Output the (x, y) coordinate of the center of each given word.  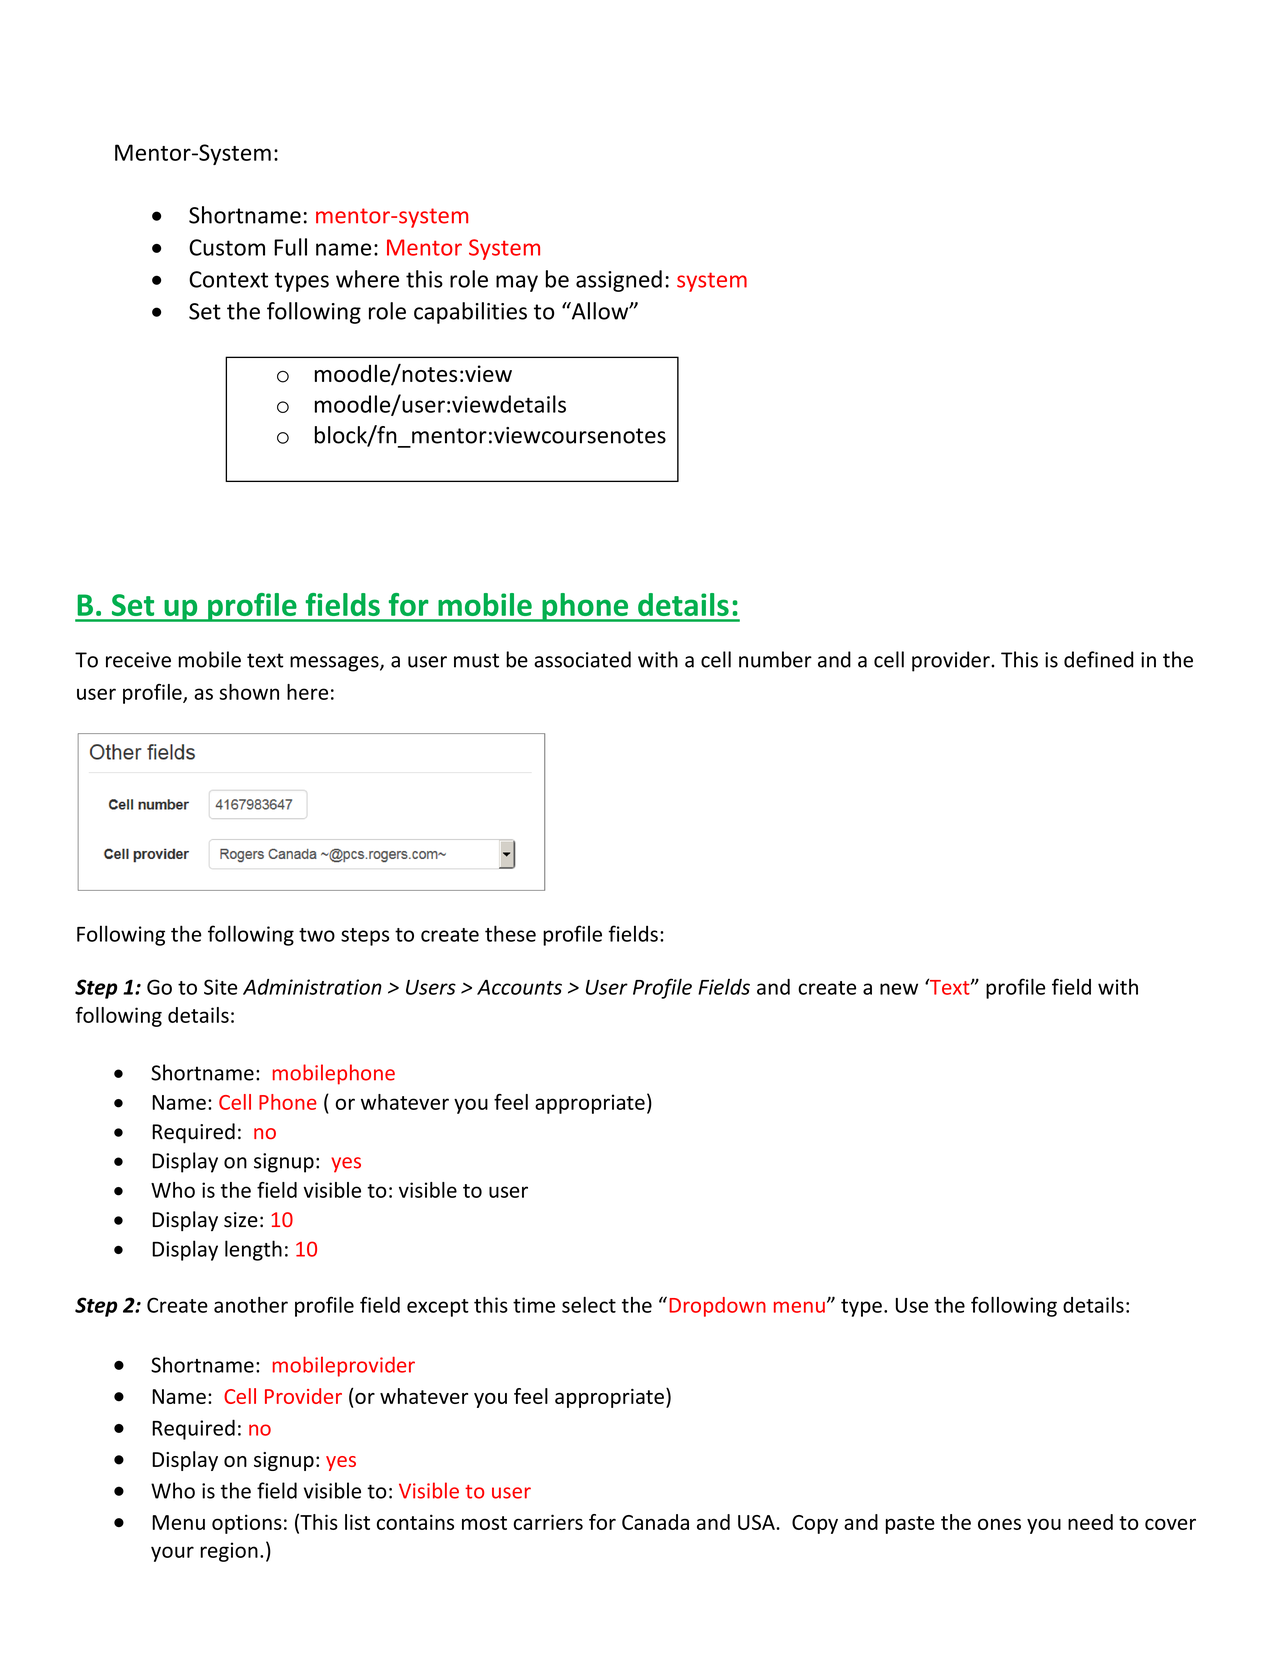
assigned (619, 281)
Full (290, 247)
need (1090, 1522)
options (247, 1524)
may (517, 283)
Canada (655, 1522)
